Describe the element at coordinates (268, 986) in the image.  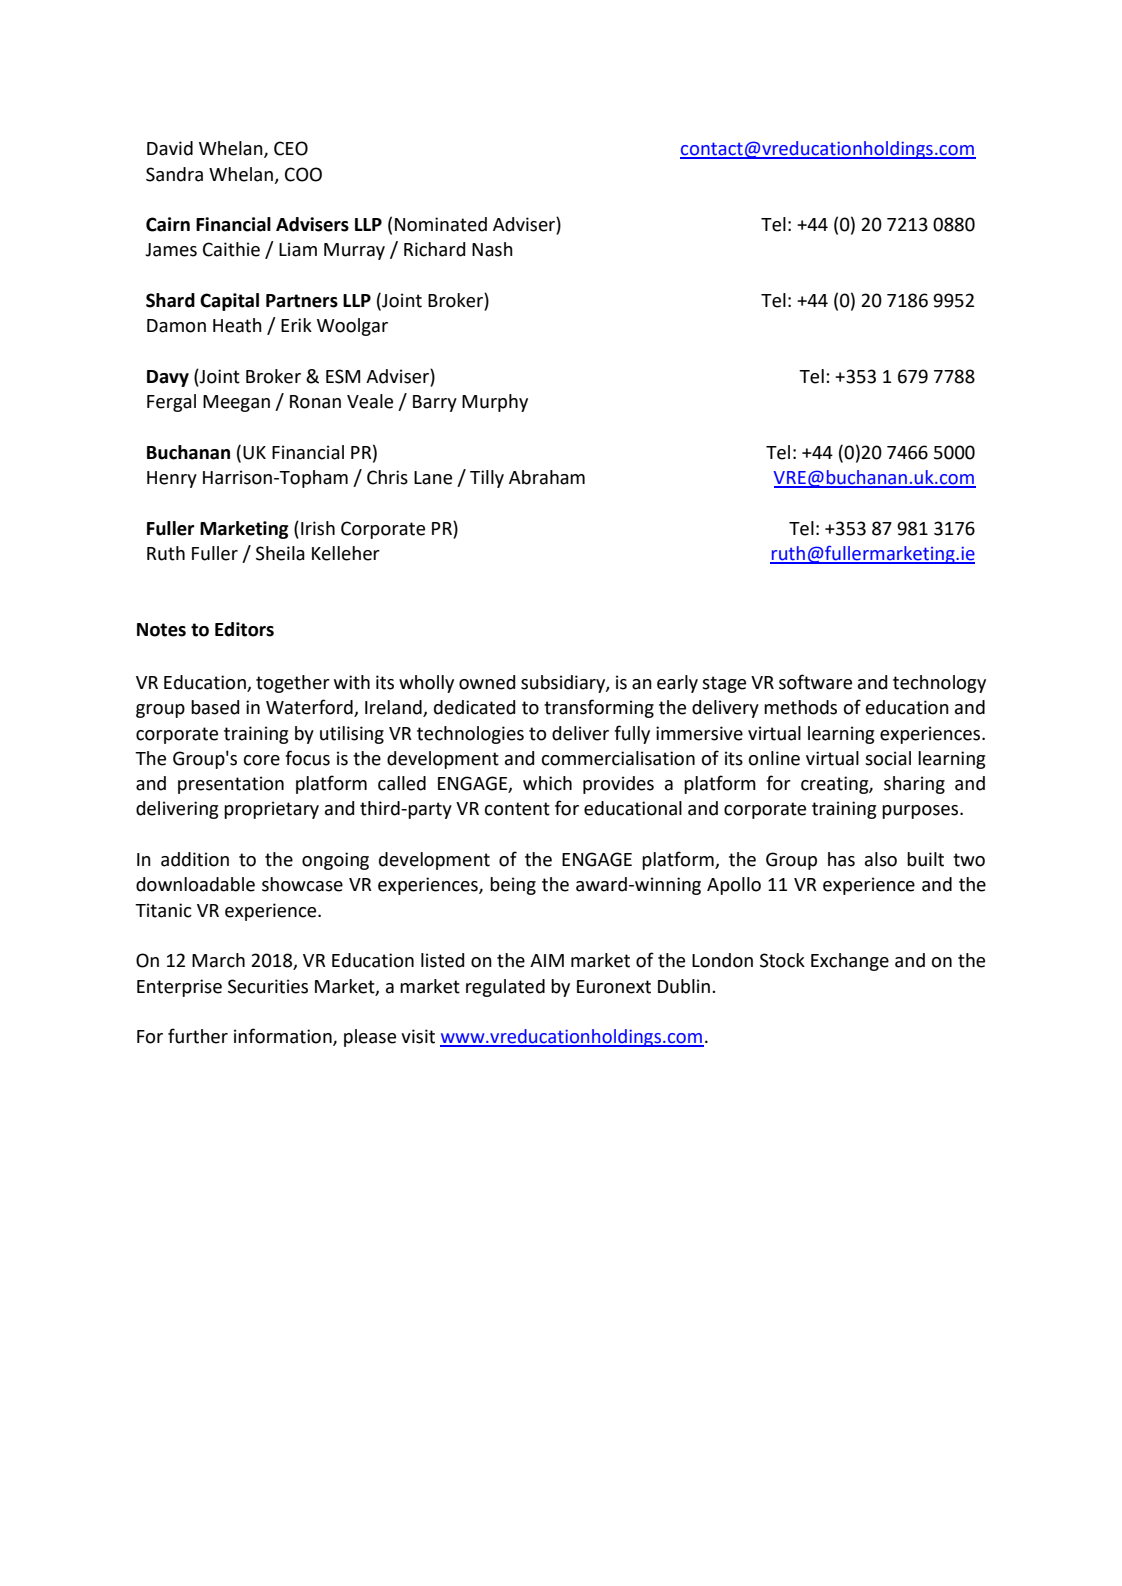
I see `Securities` at that location.
